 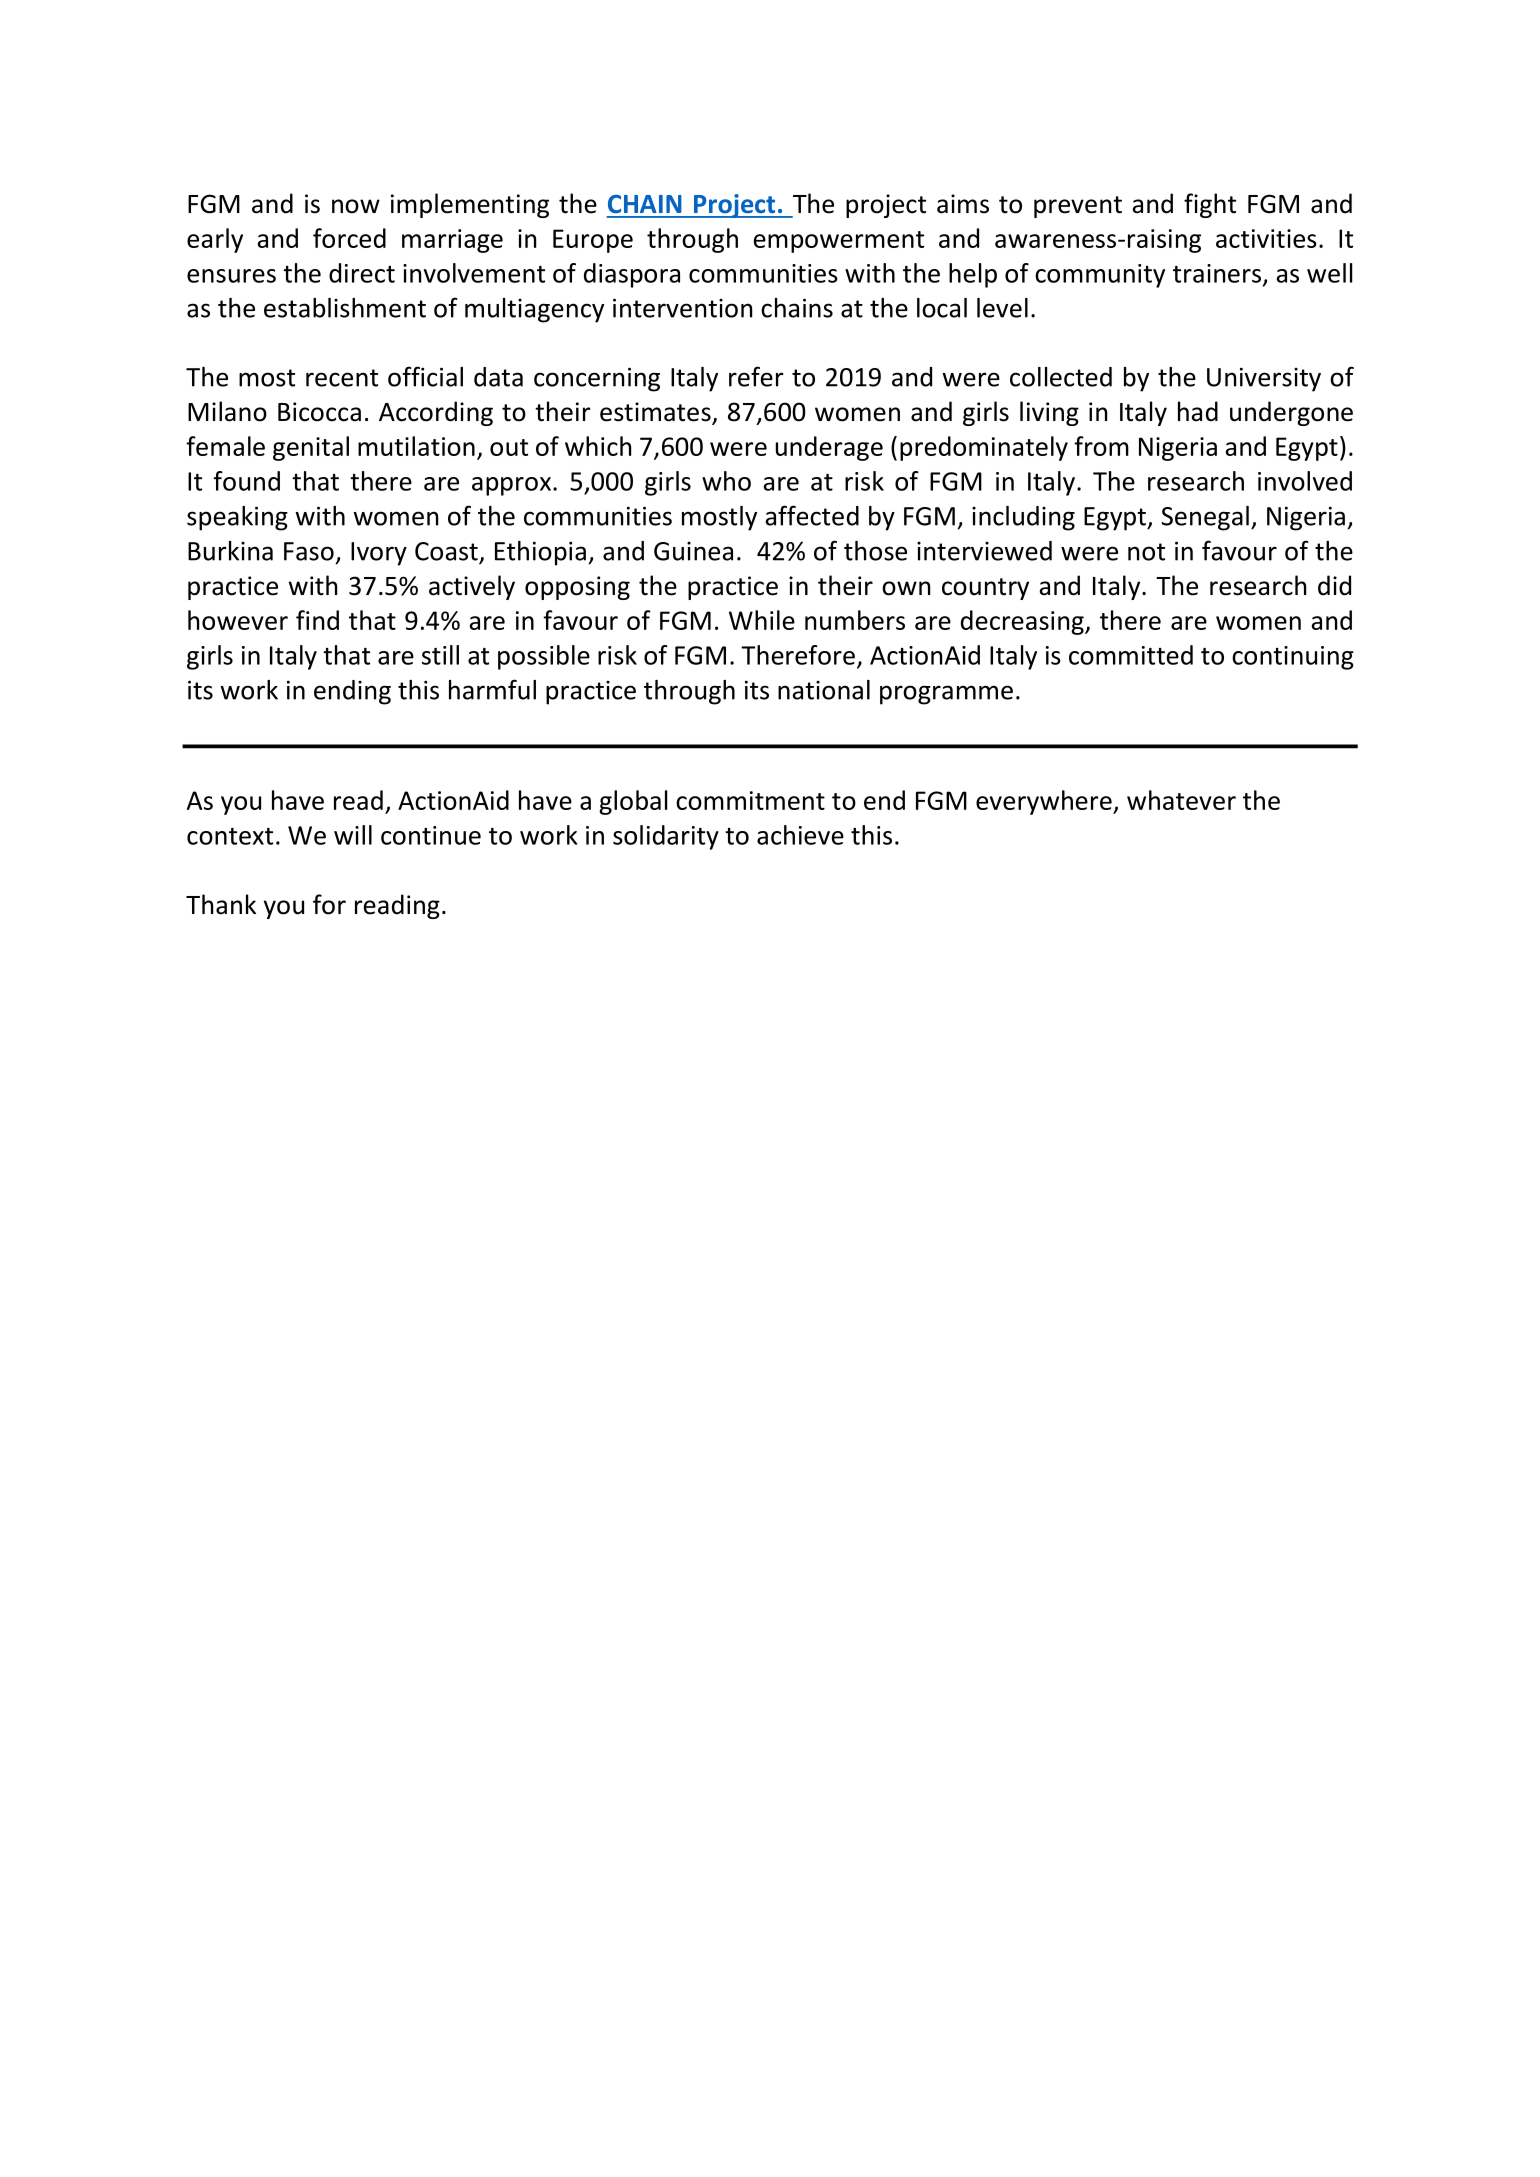 What do you see at coordinates (221, 904) in the screenshot?
I see `Thank` at bounding box center [221, 904].
